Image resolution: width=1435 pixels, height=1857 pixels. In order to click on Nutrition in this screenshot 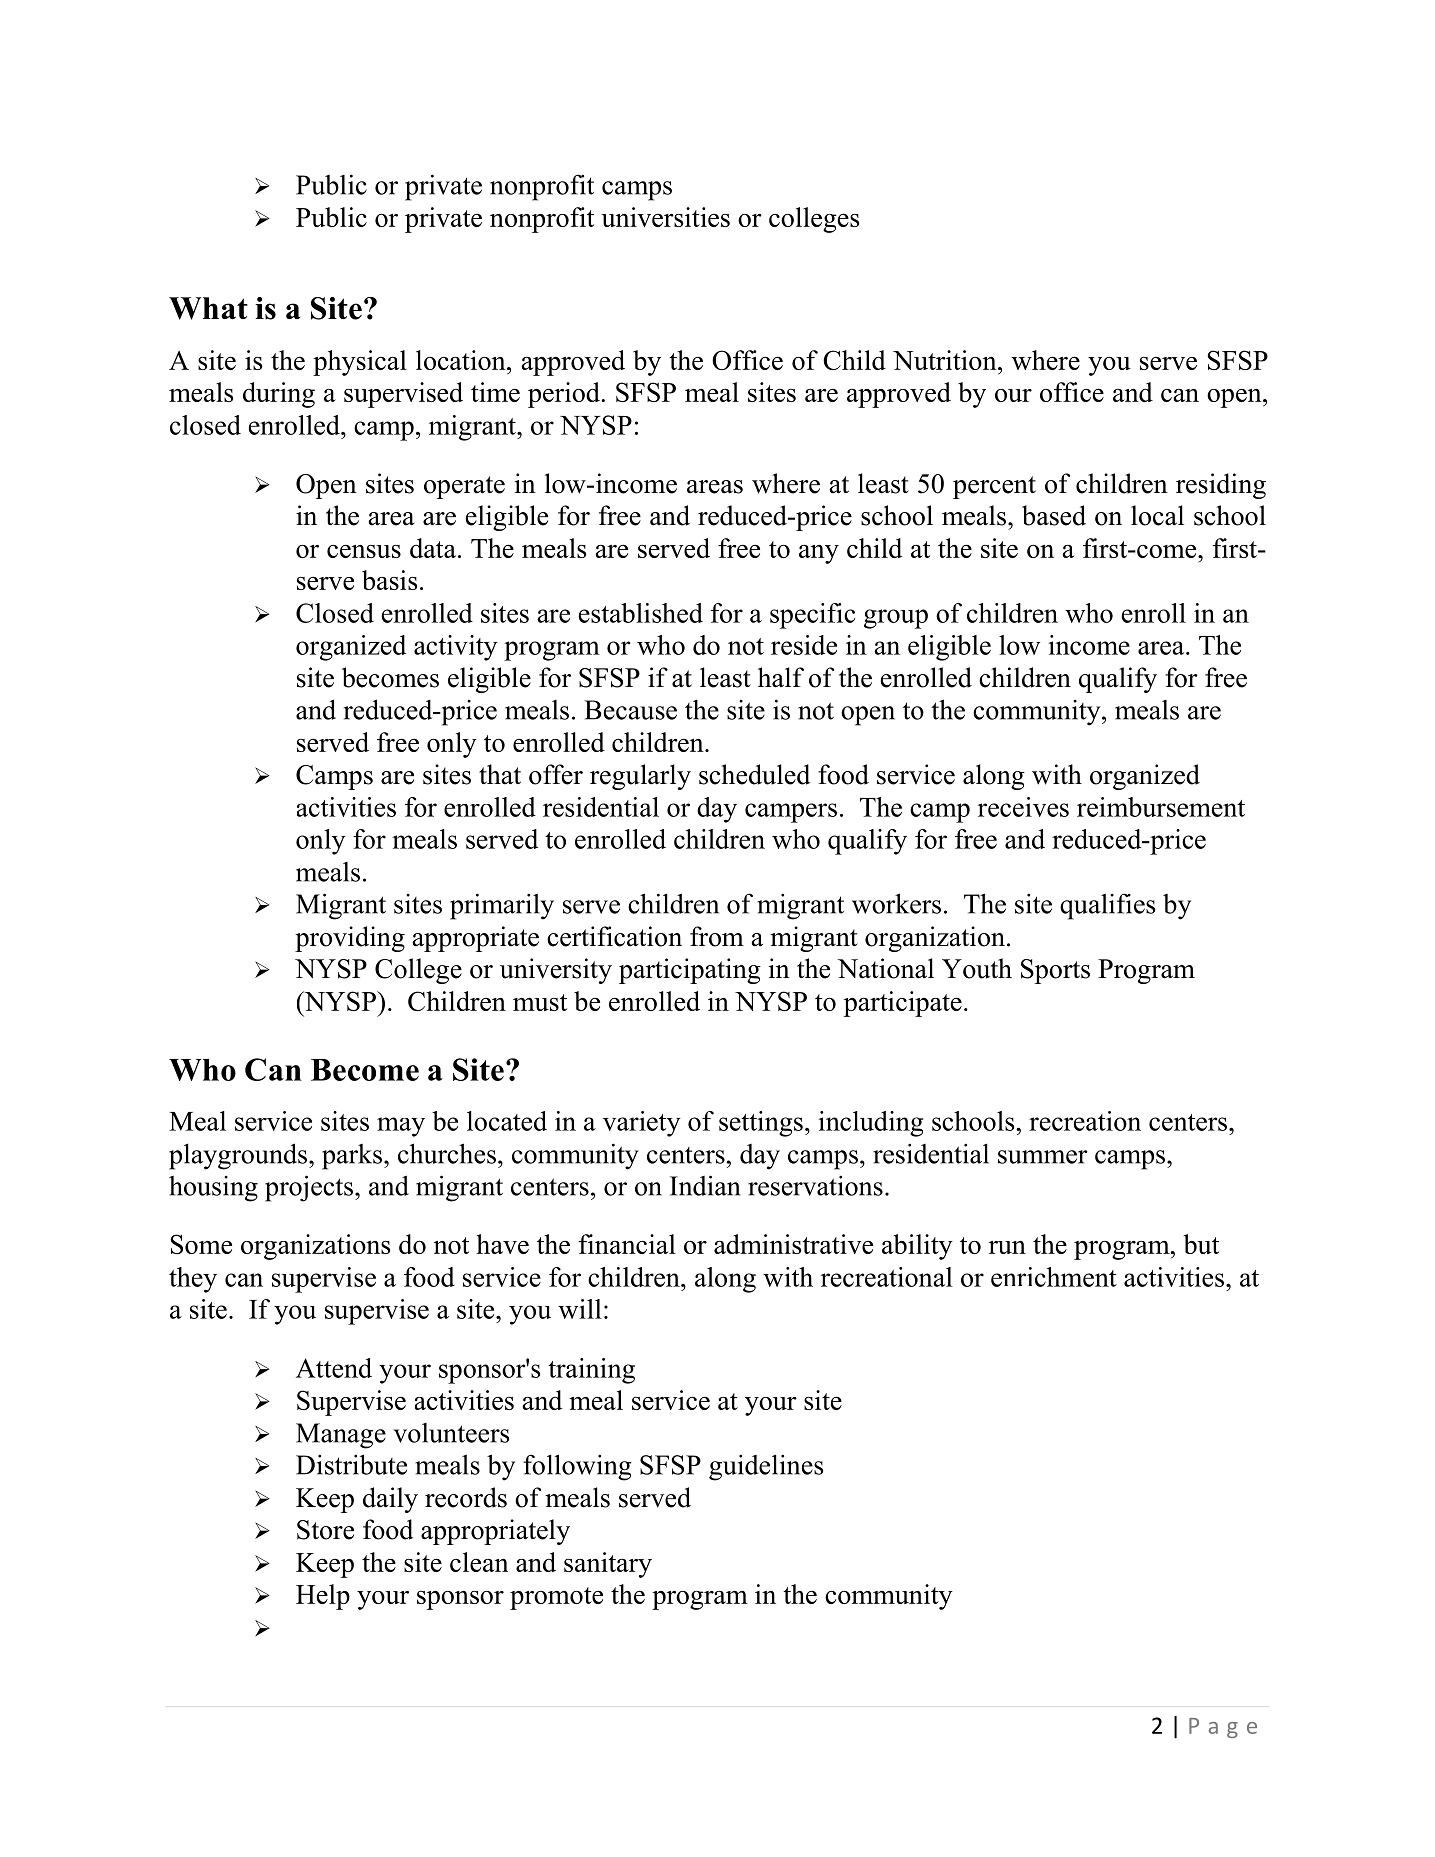, I will do `click(946, 360)`.
